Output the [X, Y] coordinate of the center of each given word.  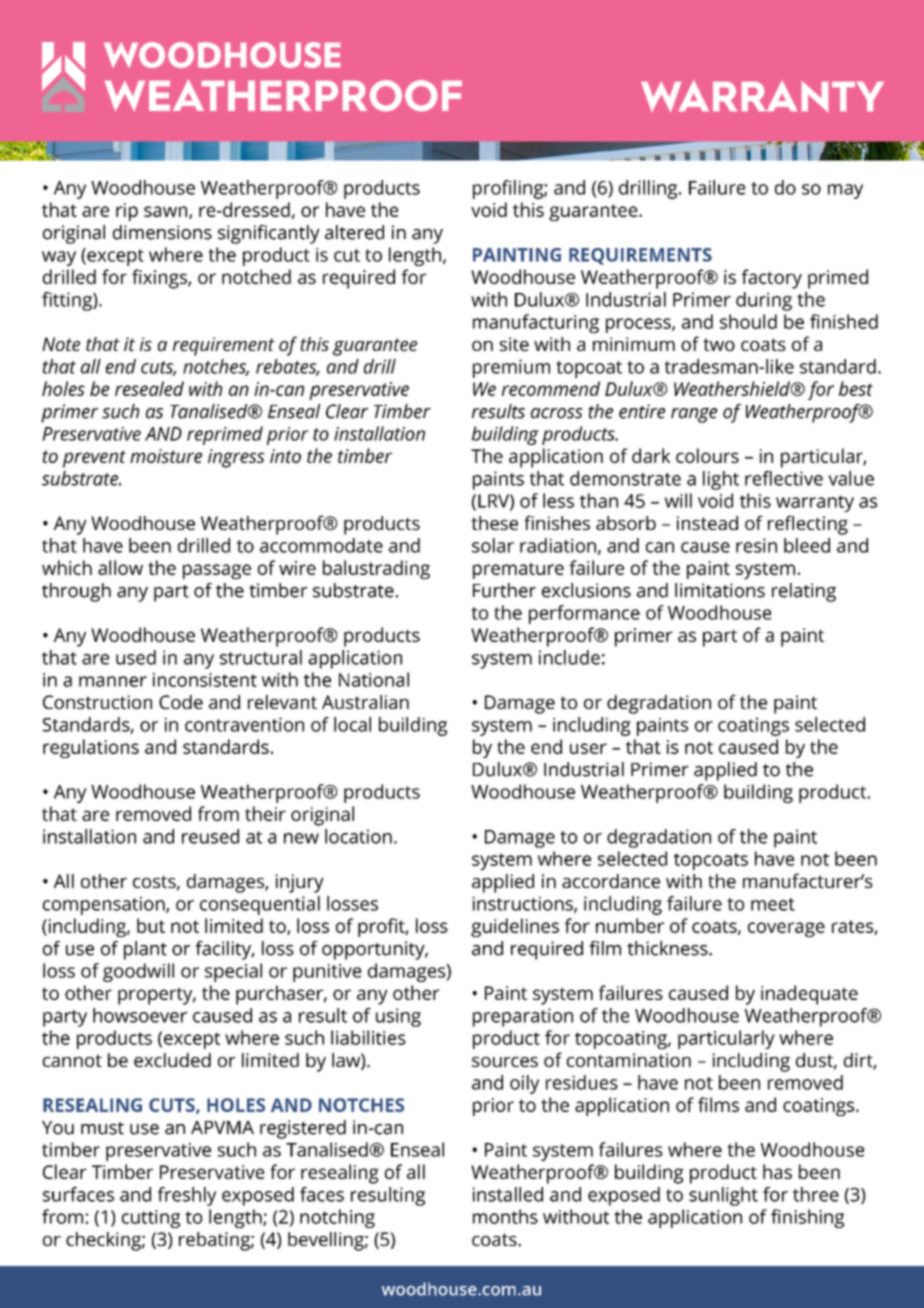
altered [354, 232]
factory [772, 279]
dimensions [162, 232]
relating [804, 592]
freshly [187, 1196]
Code [181, 702]
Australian [365, 702]
